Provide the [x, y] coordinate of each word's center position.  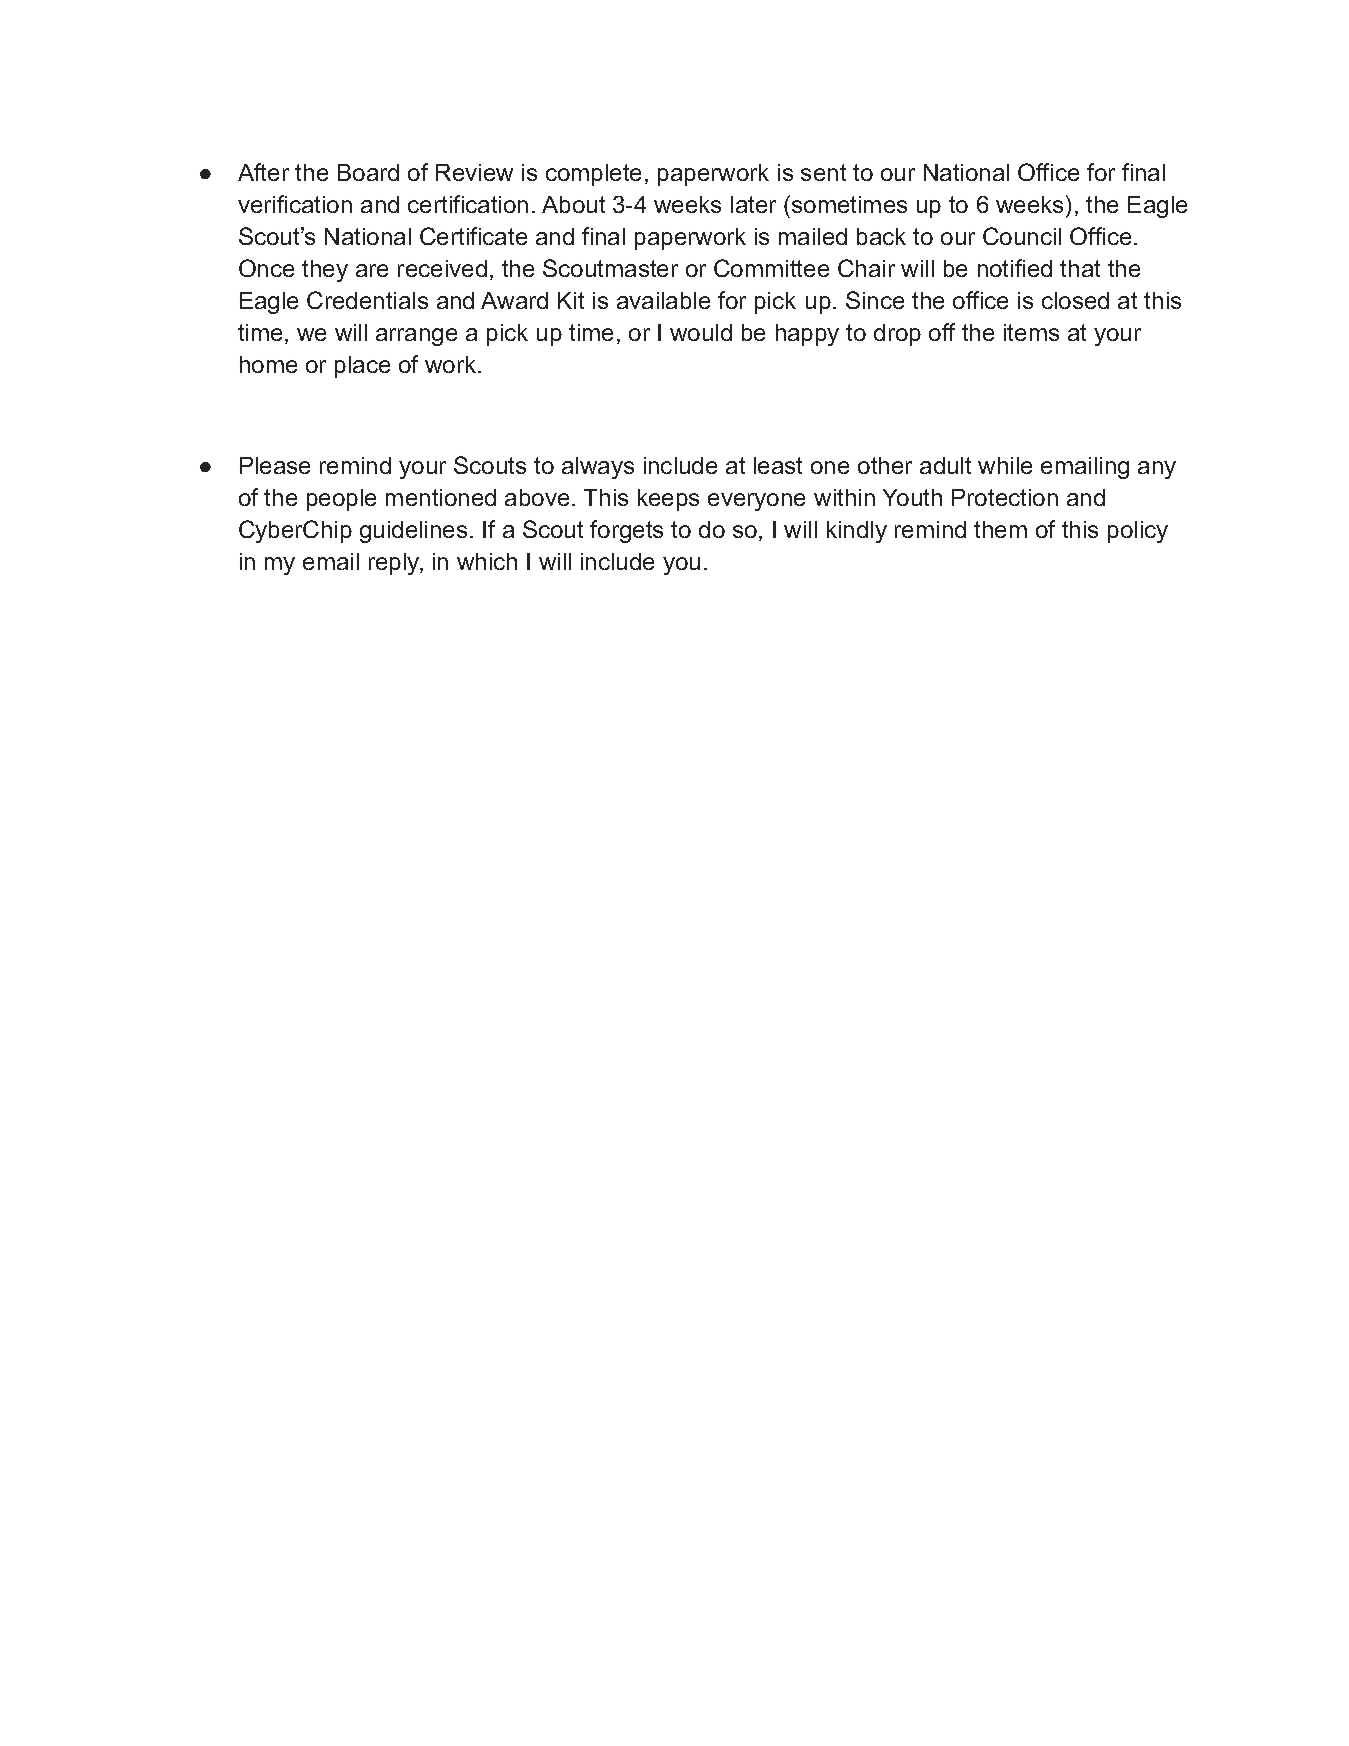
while [1005, 465]
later [753, 204]
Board [368, 172]
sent [823, 172]
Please [275, 465]
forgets [626, 531]
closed [1075, 300]
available [663, 300]
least [778, 465]
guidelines [413, 532]
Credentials [367, 300]
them [1000, 529]
